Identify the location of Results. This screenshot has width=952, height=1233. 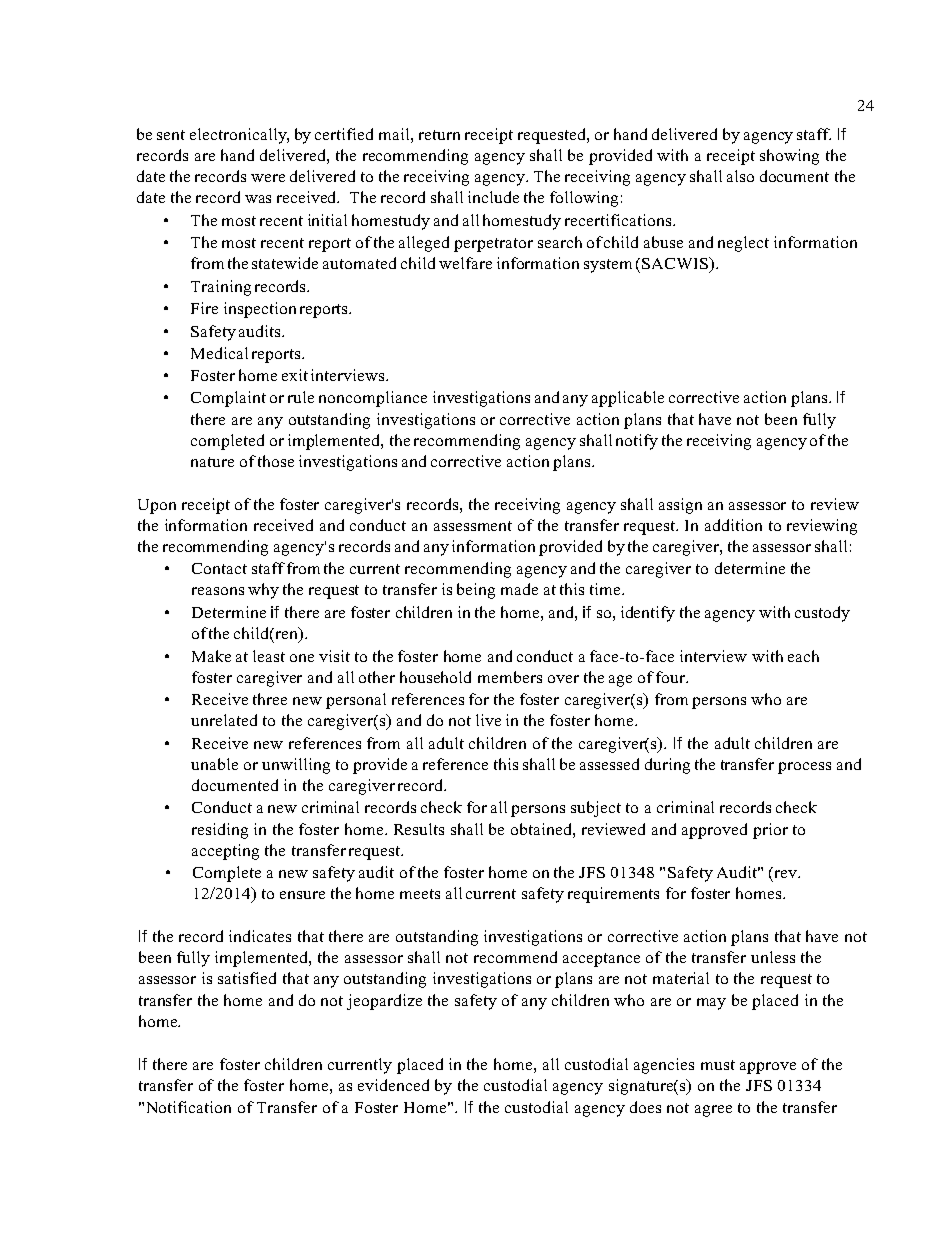
(419, 829).
